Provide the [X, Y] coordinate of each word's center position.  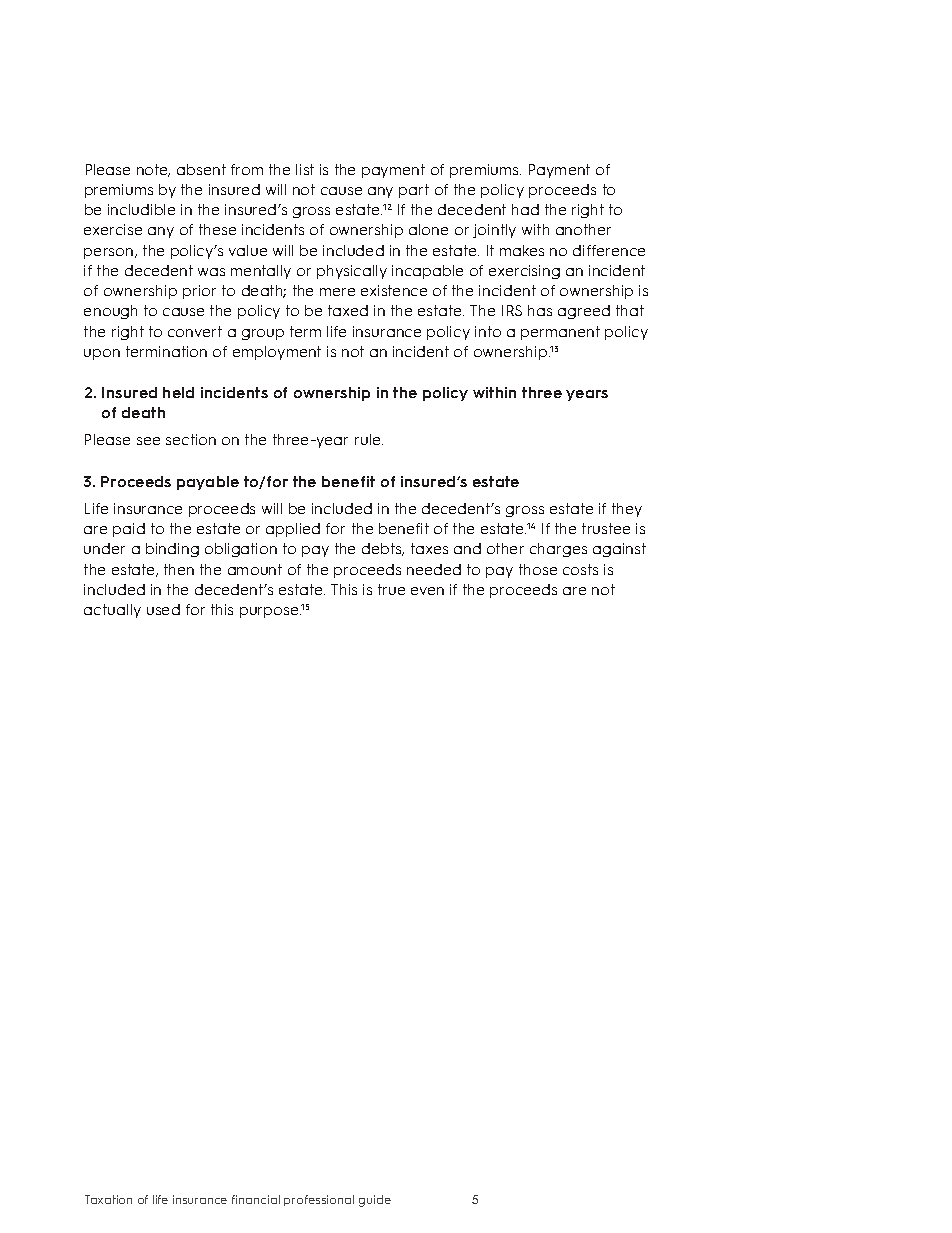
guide [375, 1201]
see [148, 441]
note [153, 170]
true [391, 589]
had [525, 209]
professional [319, 1200]
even [427, 591]
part [414, 191]
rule [369, 439]
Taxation [108, 1199]
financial [256, 1199]
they [627, 510]
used [163, 609]
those [538, 569]
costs [580, 569]
